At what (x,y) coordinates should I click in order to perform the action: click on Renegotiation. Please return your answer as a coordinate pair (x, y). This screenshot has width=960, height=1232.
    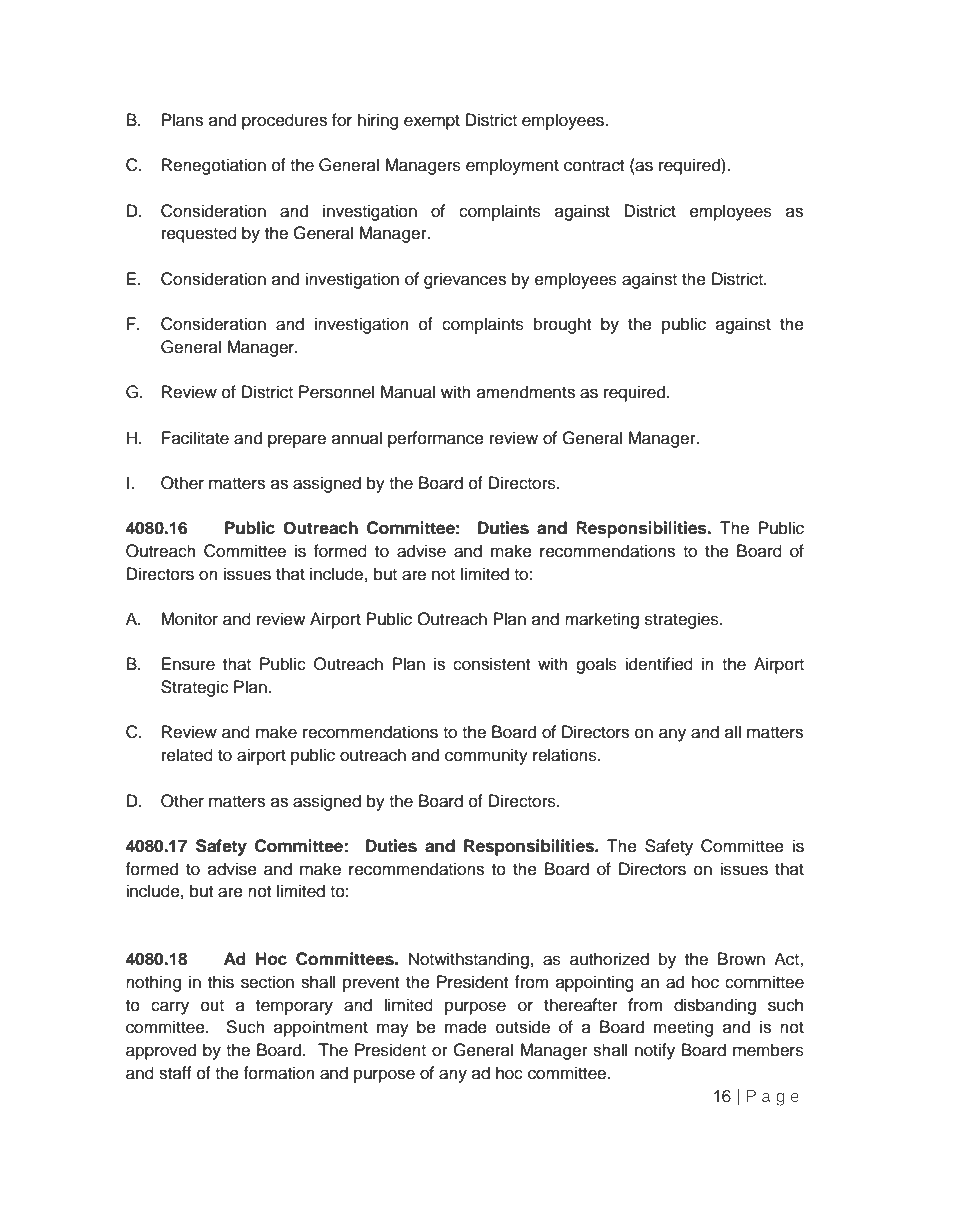
    Looking at the image, I should click on (214, 166).
